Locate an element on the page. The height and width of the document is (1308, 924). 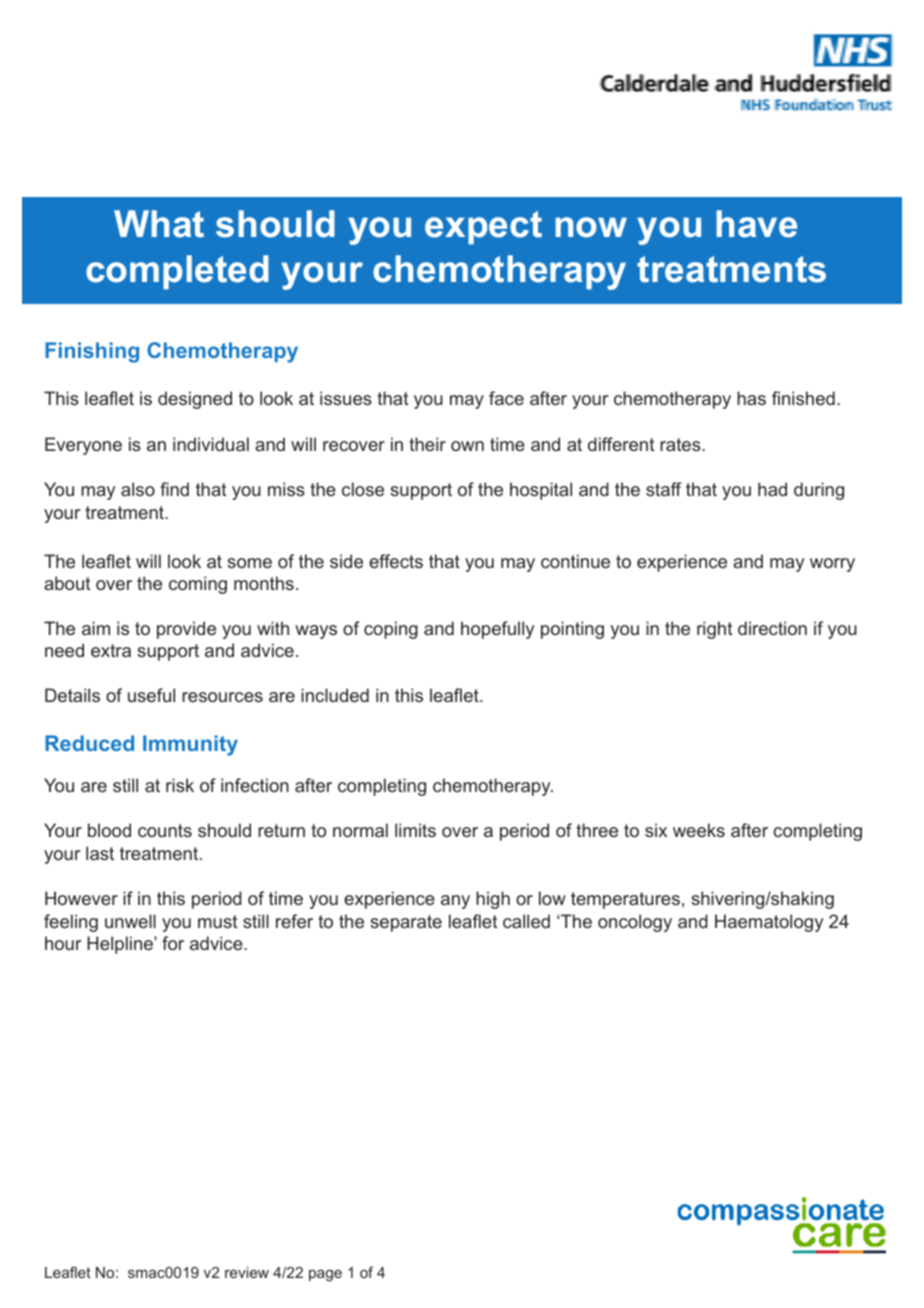
oncology is located at coordinates (635, 923).
